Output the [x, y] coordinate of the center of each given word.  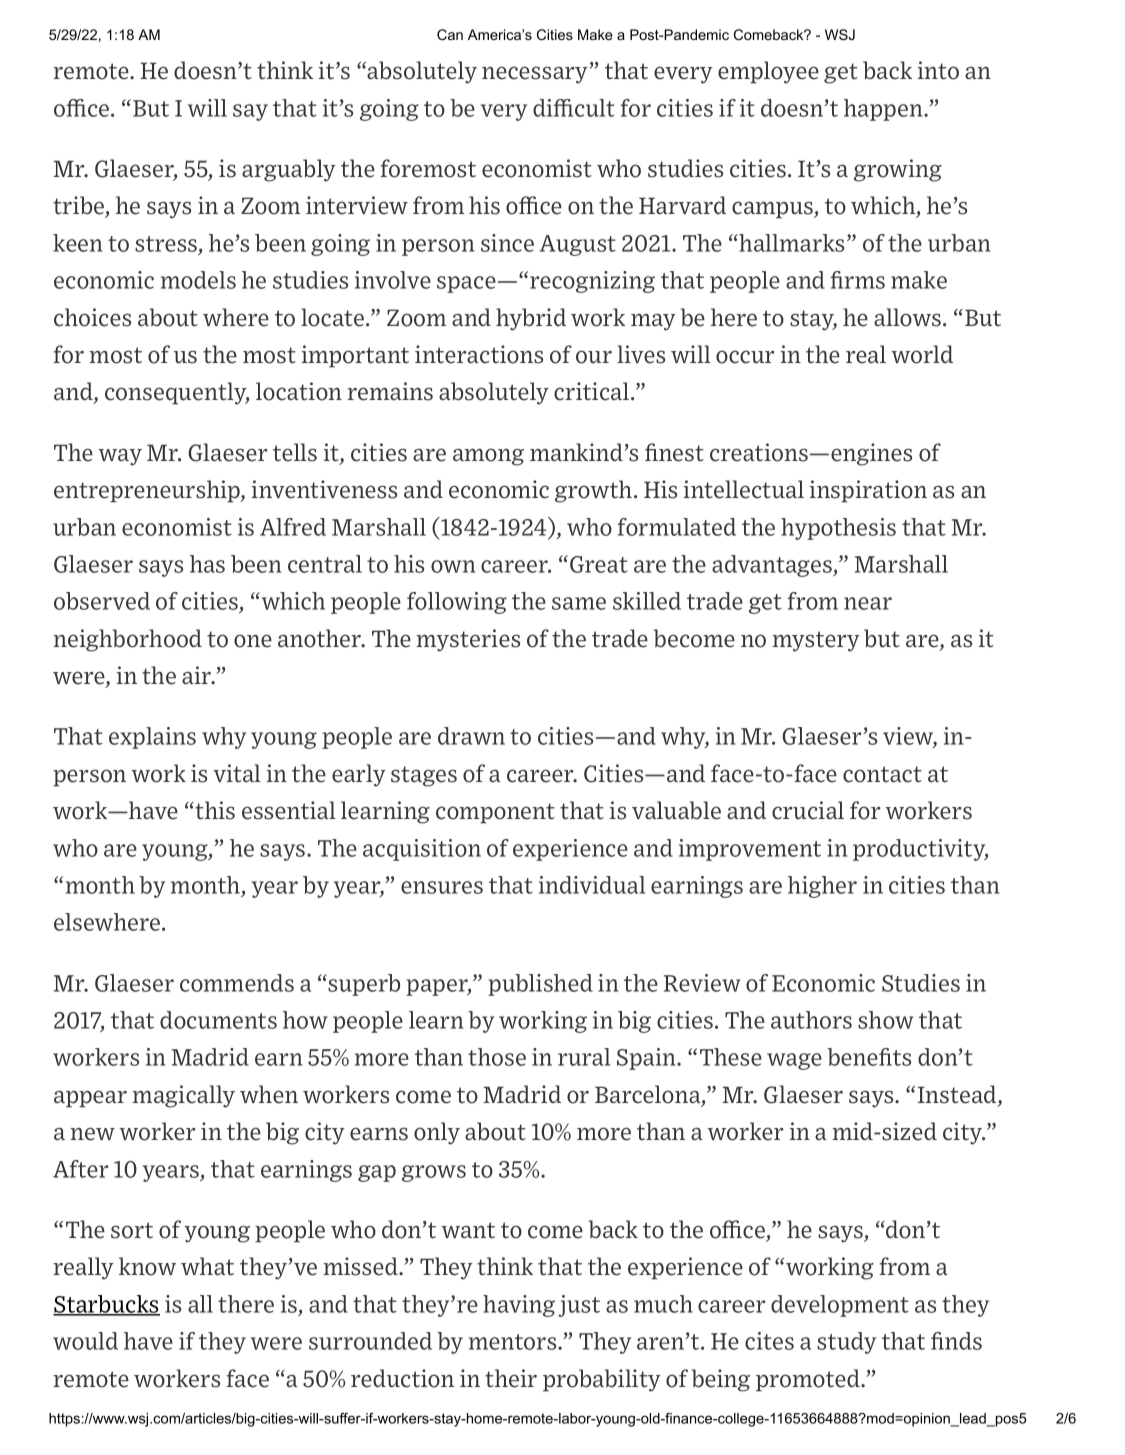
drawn [471, 736]
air [198, 675]
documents [218, 1020]
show [886, 1020]
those [497, 1057]
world [922, 354]
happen [884, 110]
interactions [479, 354]
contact [882, 774]
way [120, 457]
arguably [289, 170]
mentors [514, 1342]
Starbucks [106, 1305]
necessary [536, 75]
